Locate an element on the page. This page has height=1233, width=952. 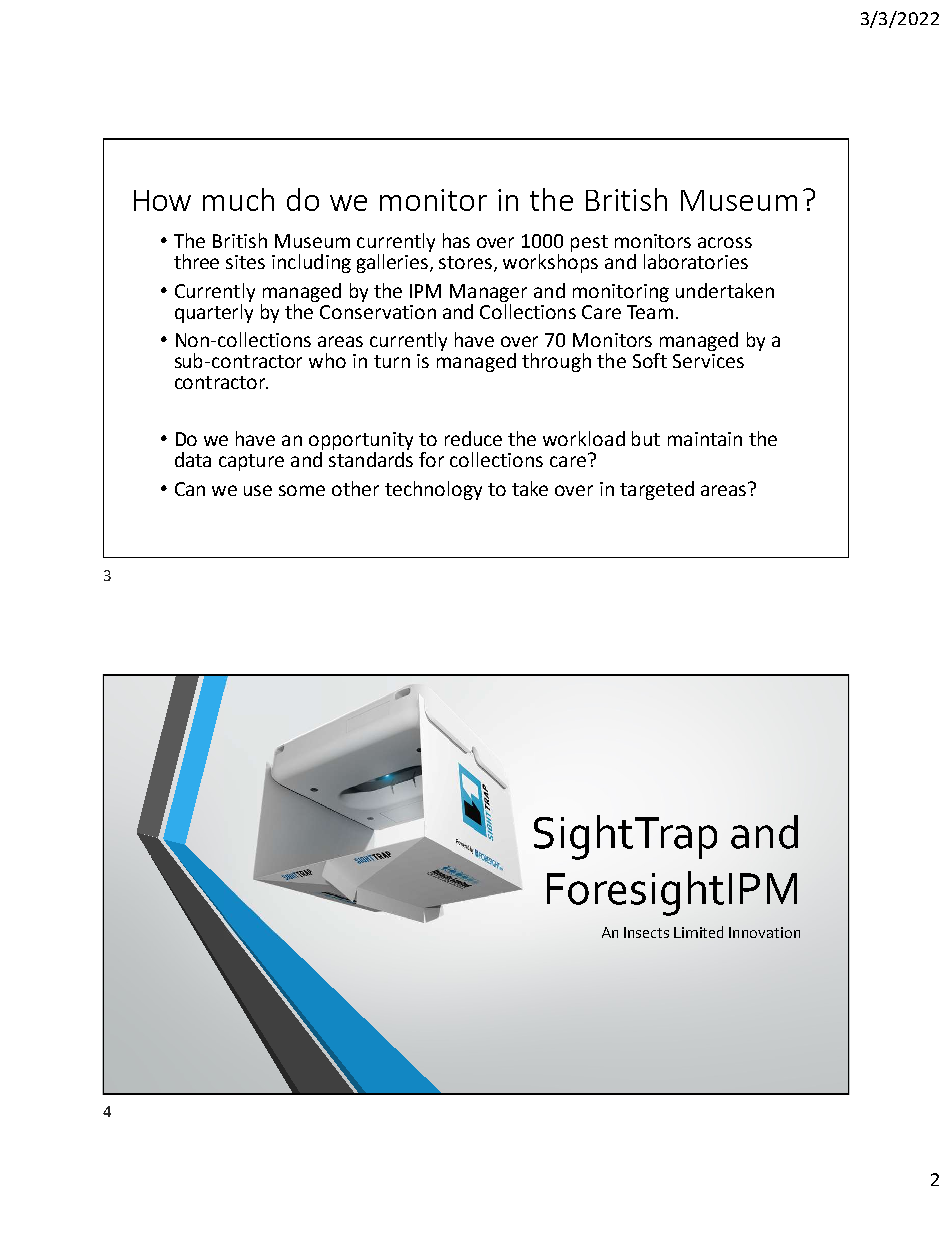
standards is located at coordinates (371, 459).
